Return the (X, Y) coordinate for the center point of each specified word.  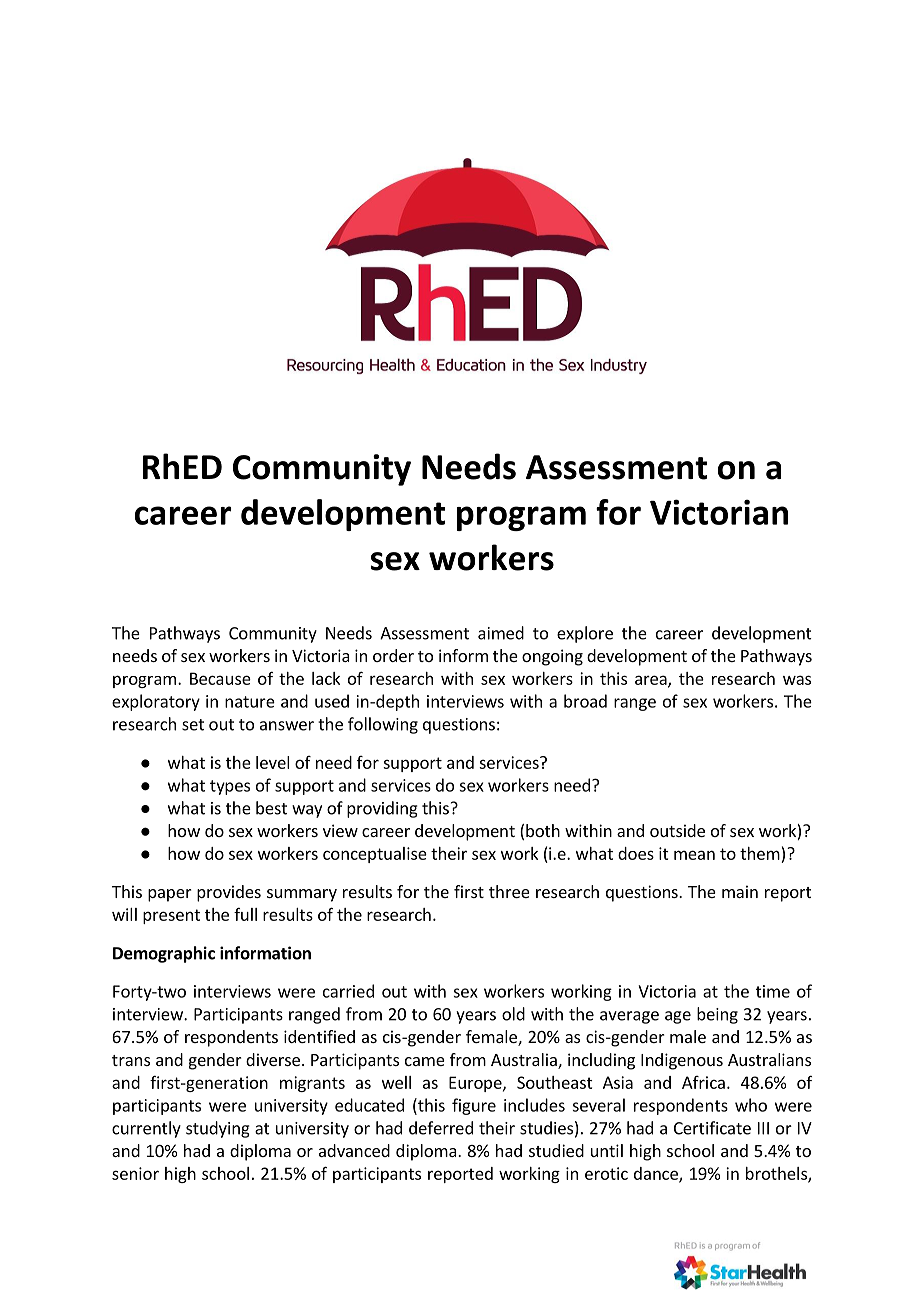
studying (218, 1129)
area (652, 681)
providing (382, 809)
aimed (501, 633)
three (509, 891)
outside (677, 830)
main (740, 891)
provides (229, 893)
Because (220, 678)
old (513, 1014)
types (230, 787)
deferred (441, 1128)
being (717, 1015)
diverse (273, 1059)
